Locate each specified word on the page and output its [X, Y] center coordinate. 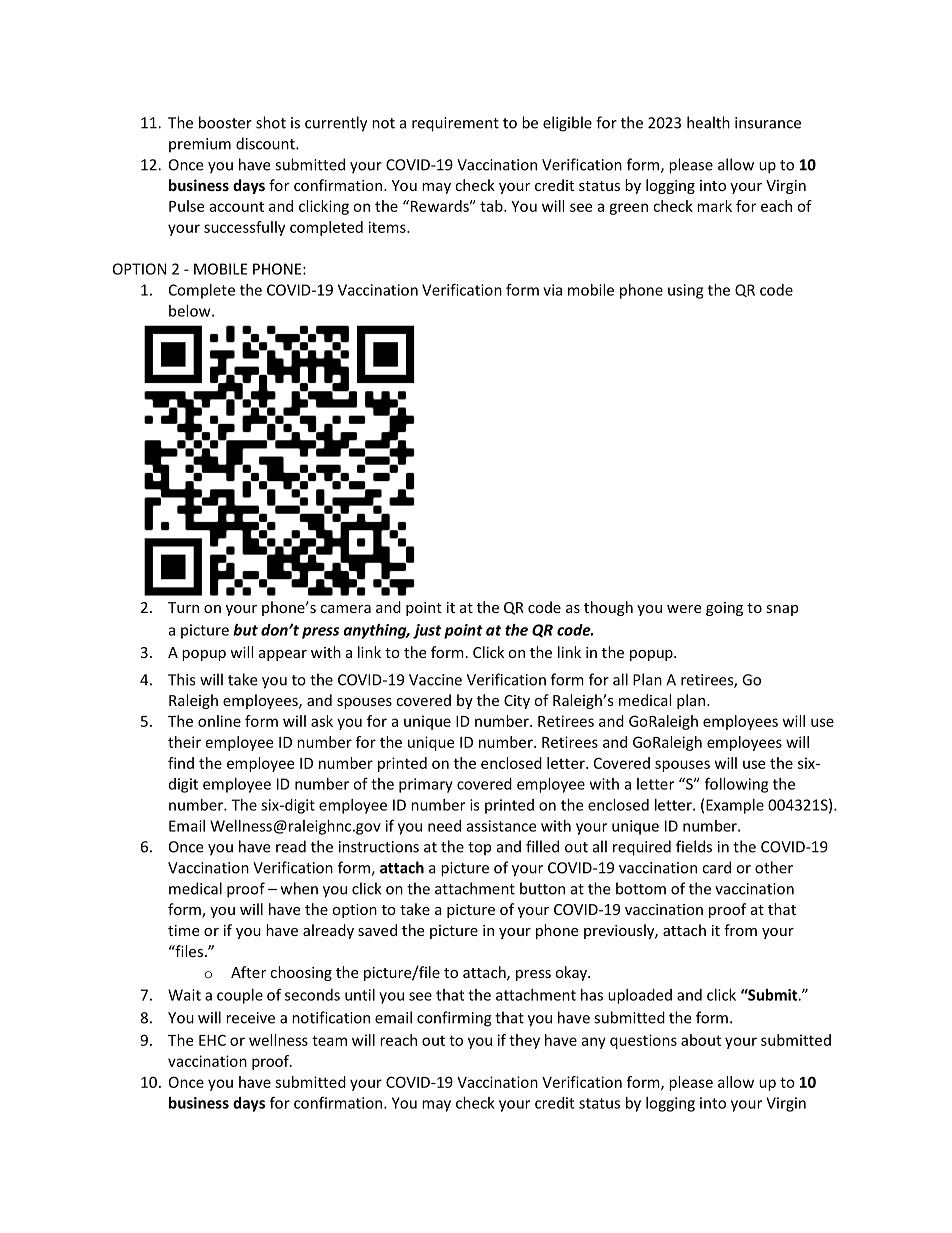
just [427, 631]
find [181, 763]
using [685, 291]
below [191, 311]
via [552, 290]
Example [735, 806]
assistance [501, 826]
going [724, 609]
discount [266, 143]
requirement [455, 124]
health [708, 122]
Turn [183, 607]
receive [251, 1018]
